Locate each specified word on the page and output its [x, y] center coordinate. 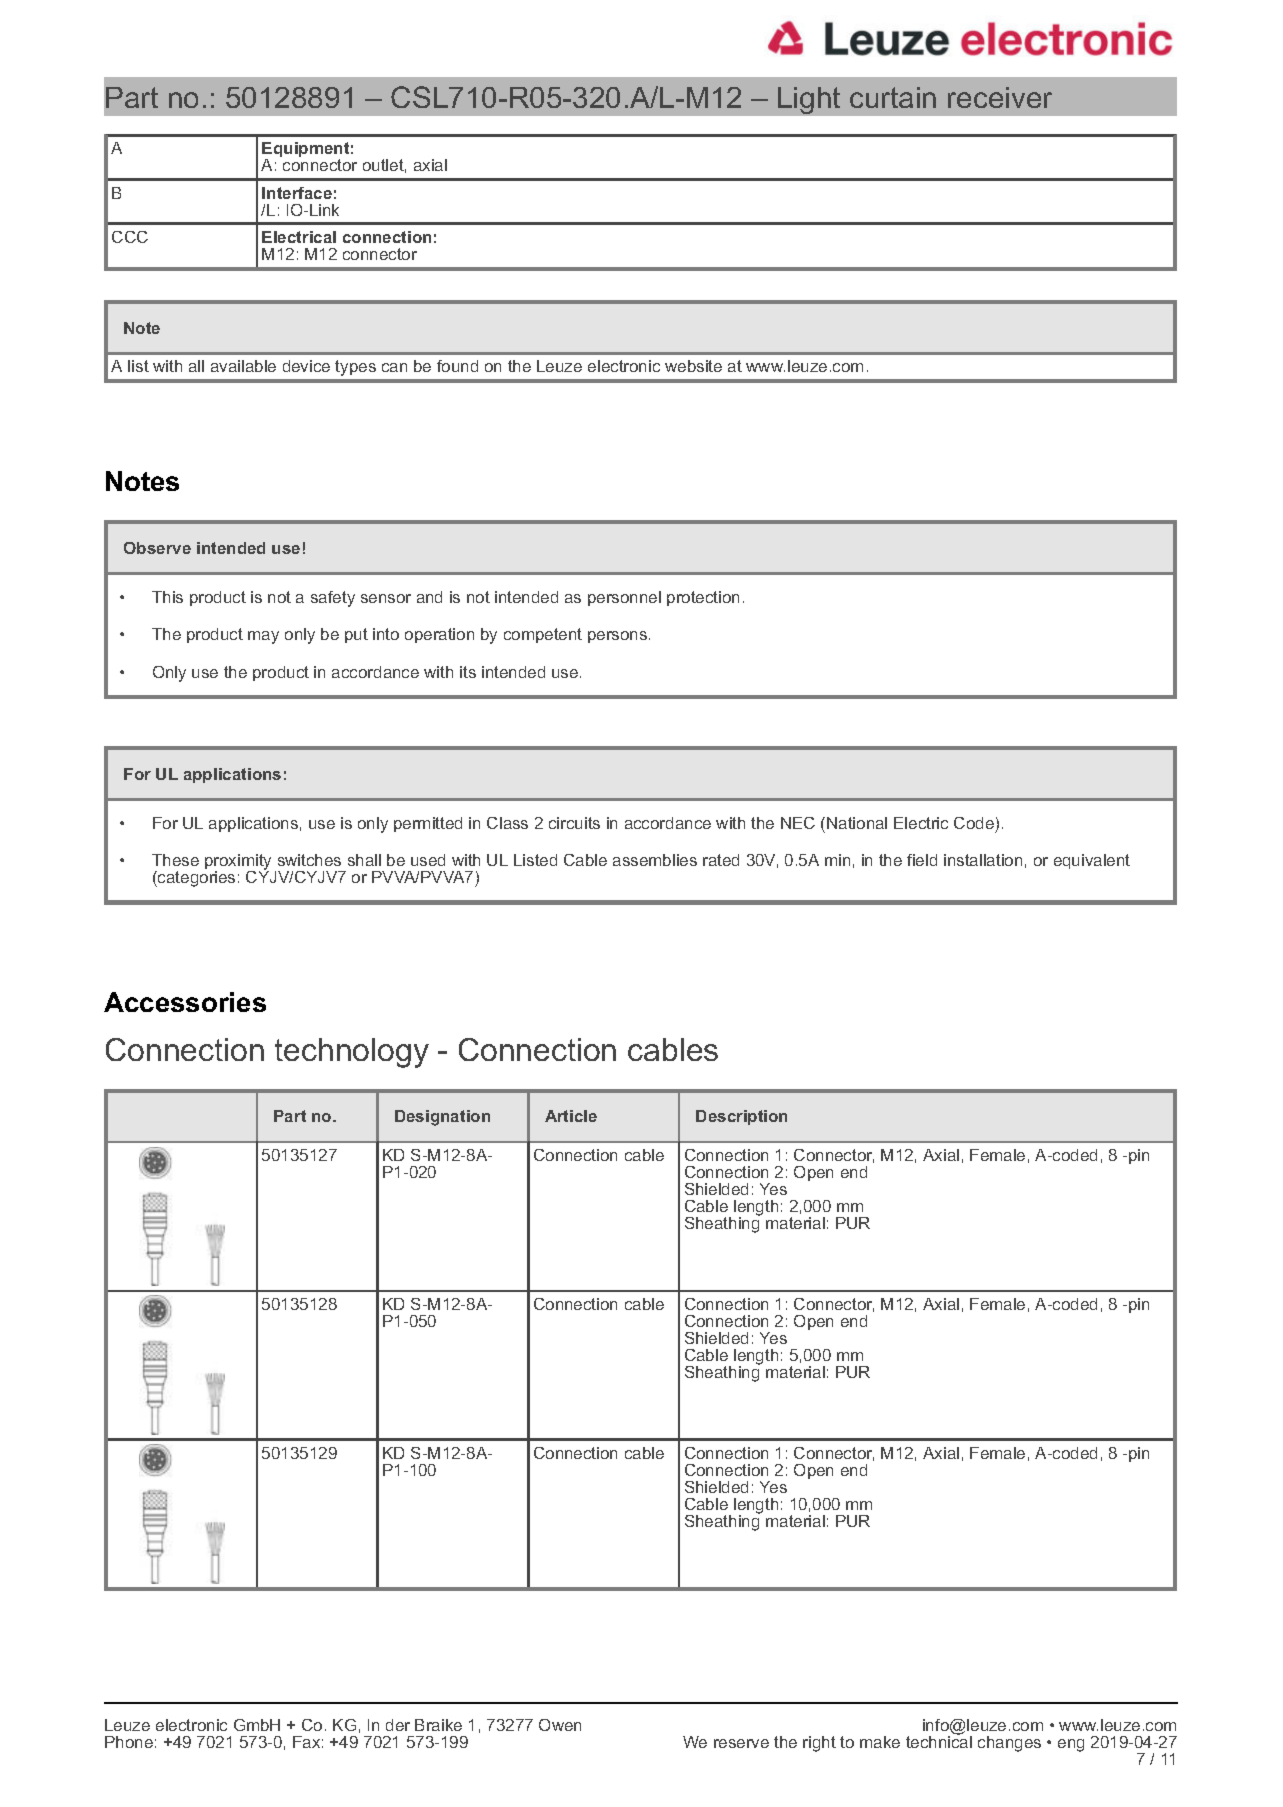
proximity [238, 863]
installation [983, 860]
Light [809, 100]
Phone [129, 1742]
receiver [1000, 97]
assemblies [655, 860]
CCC [130, 237]
